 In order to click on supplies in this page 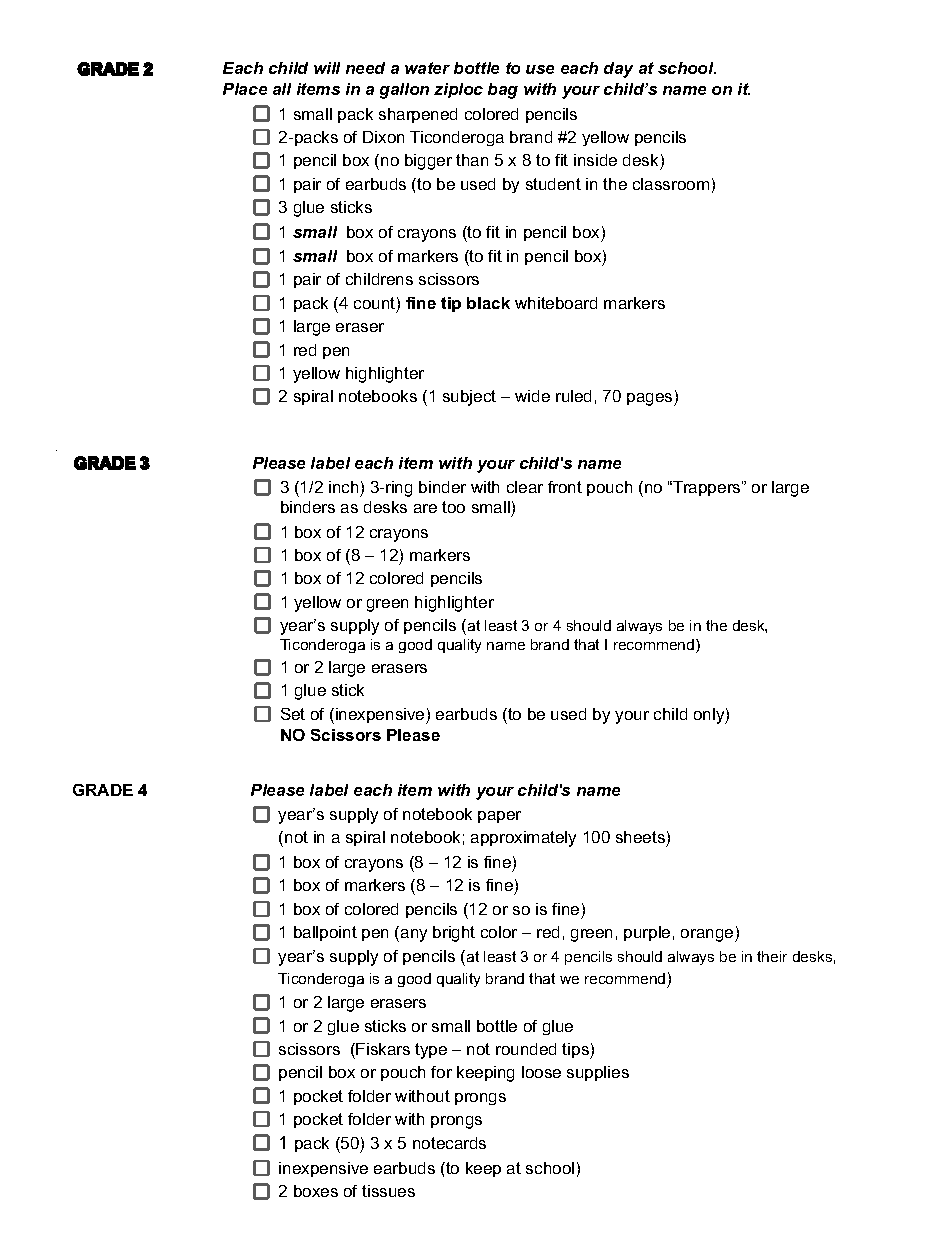, I will do `click(598, 1073)`.
